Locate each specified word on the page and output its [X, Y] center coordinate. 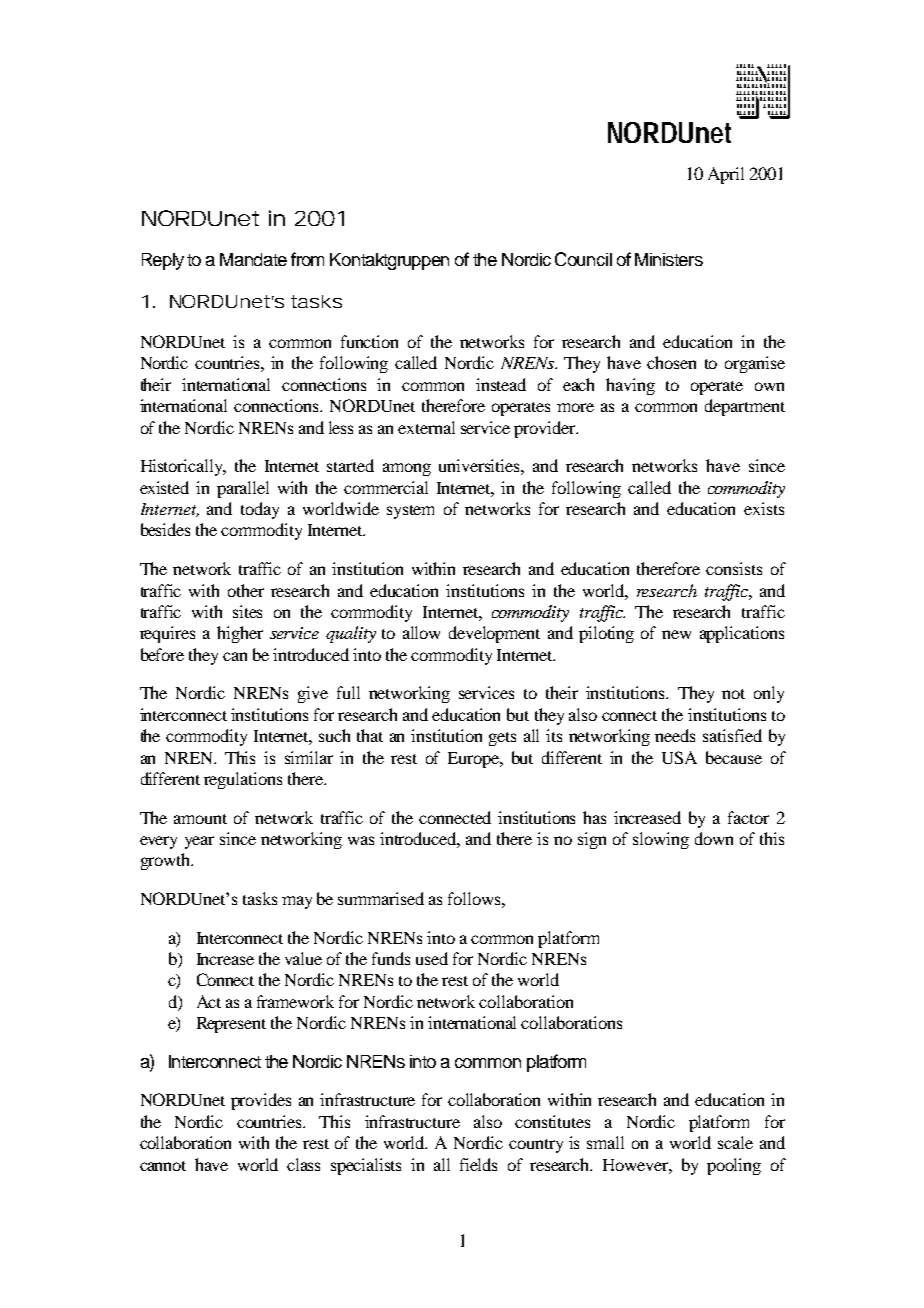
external [426, 427]
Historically [183, 467]
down [714, 838]
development [494, 634]
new [676, 634]
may [297, 902]
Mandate [253, 259]
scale [735, 1142]
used [432, 958]
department [745, 407]
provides [261, 1101]
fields [478, 1164]
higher [240, 634]
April [726, 175]
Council [583, 259]
